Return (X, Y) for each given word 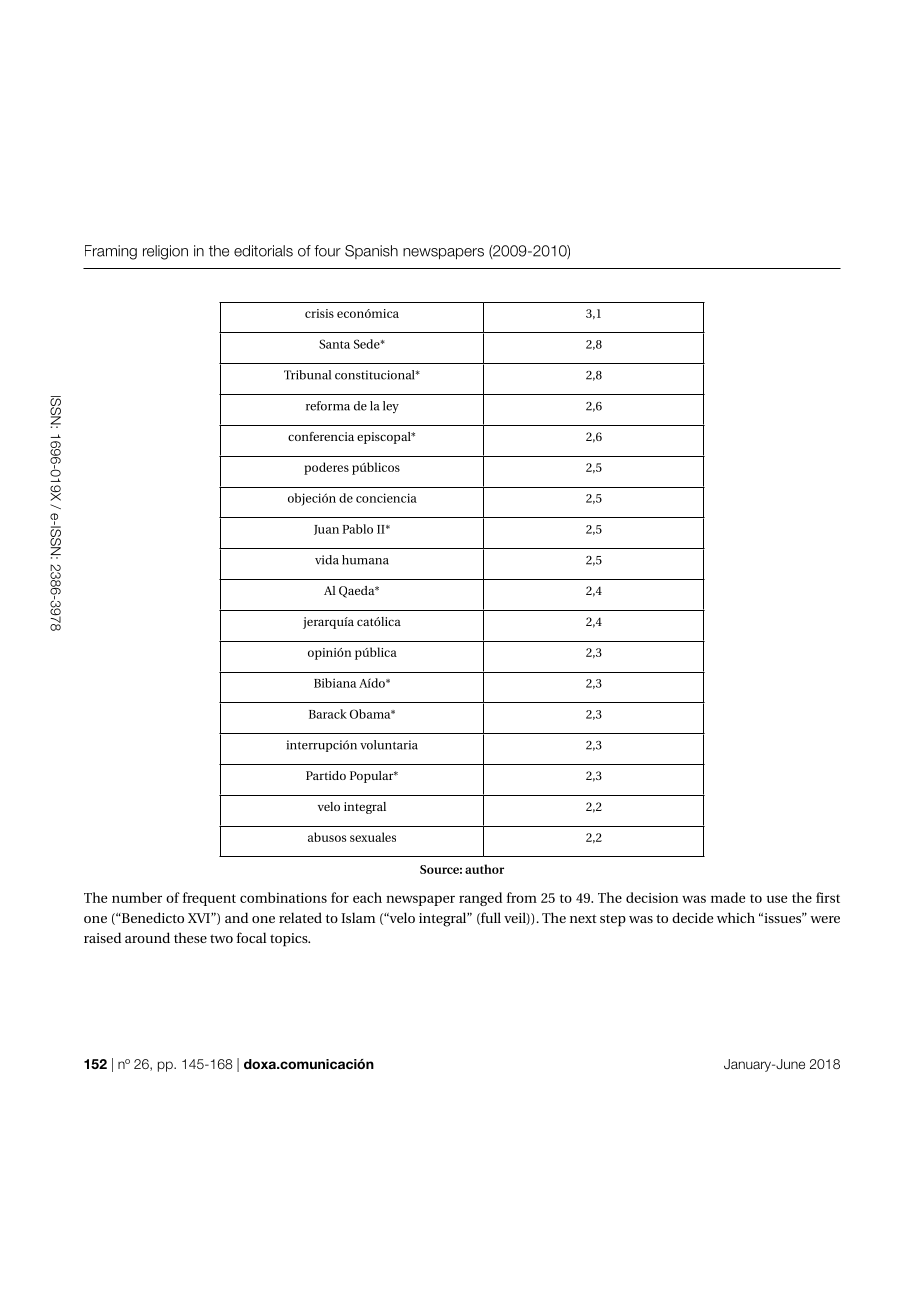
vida (327, 560)
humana (365, 560)
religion (165, 252)
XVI (200, 918)
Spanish (371, 252)
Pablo (357, 529)
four (327, 251)
